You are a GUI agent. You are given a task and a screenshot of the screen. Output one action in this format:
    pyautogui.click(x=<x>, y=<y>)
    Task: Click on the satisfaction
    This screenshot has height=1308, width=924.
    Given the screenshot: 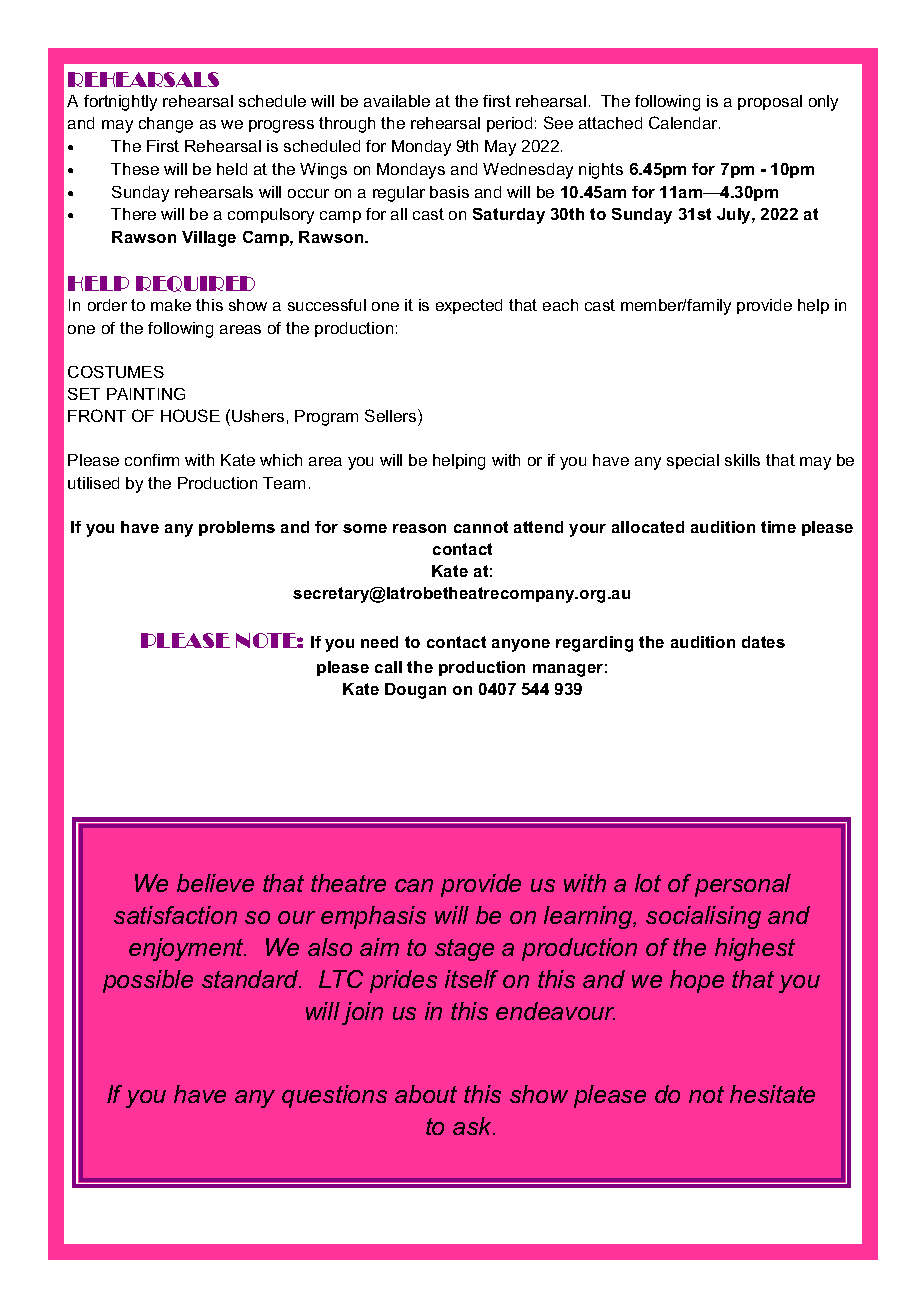 What is the action you would take?
    pyautogui.click(x=175, y=915)
